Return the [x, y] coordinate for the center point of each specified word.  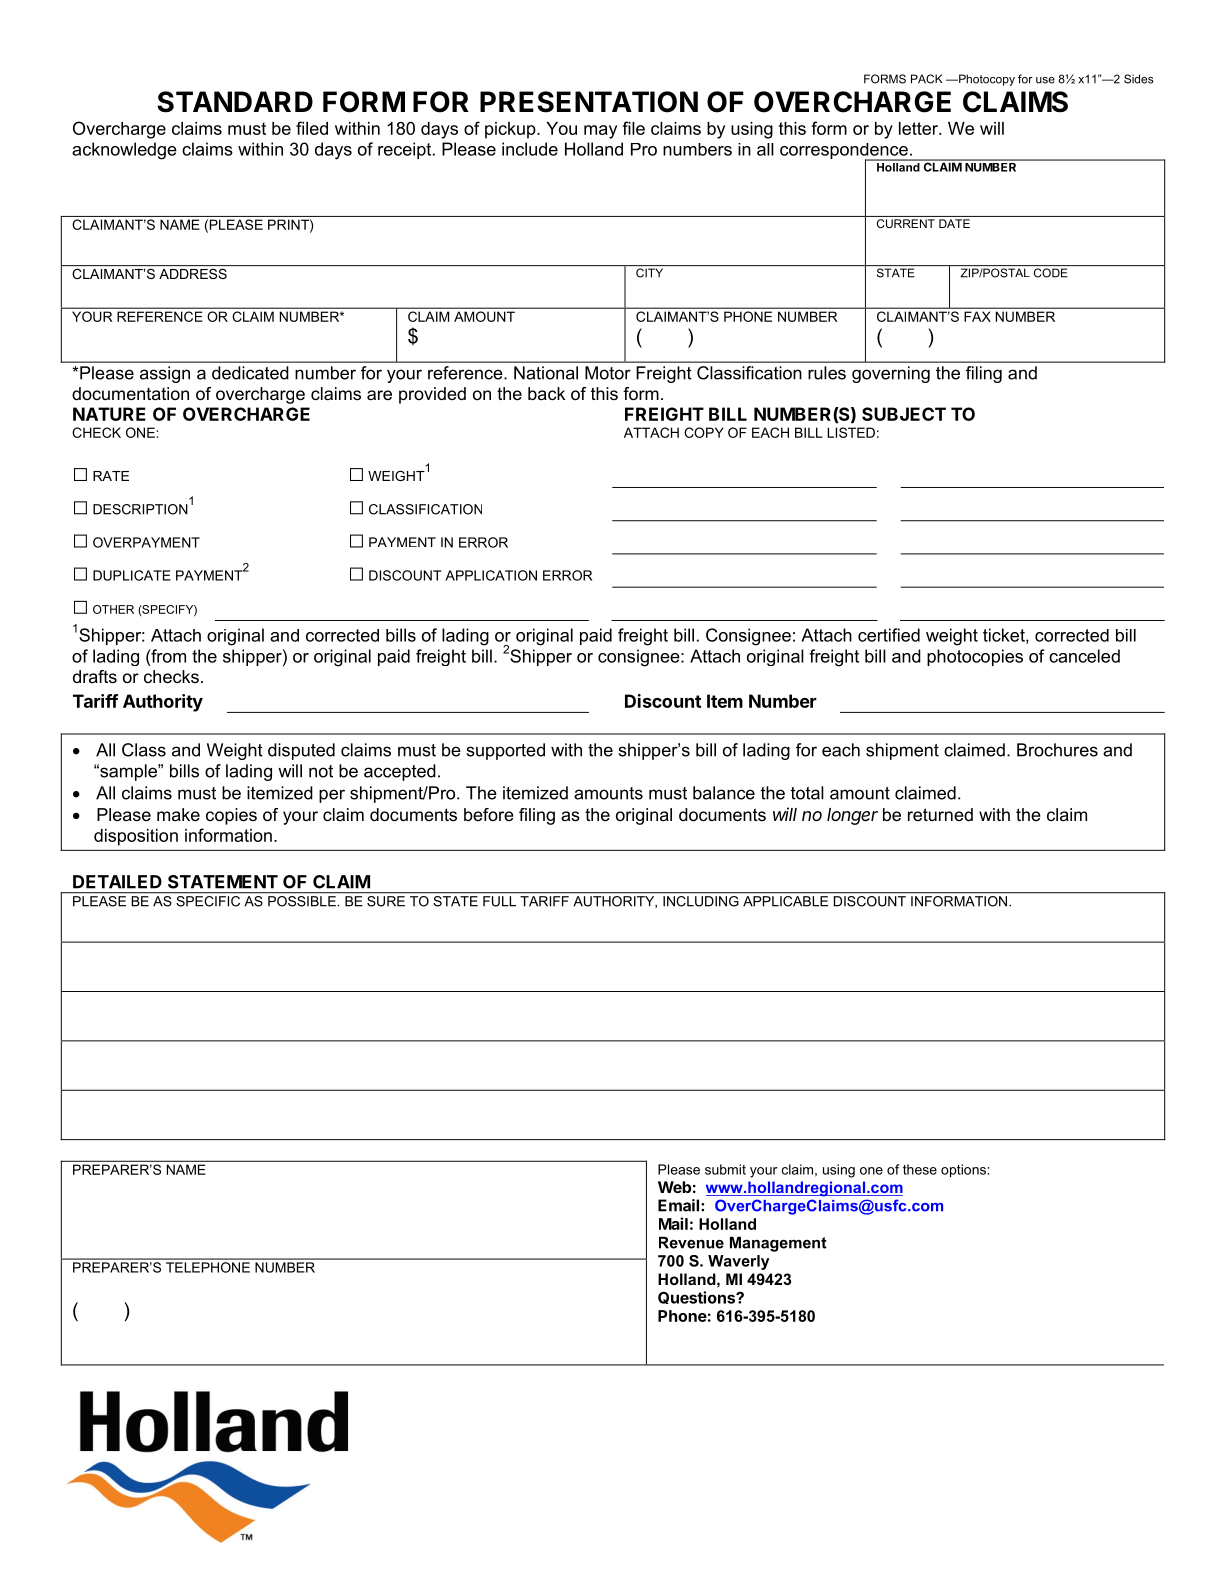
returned [940, 814]
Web [674, 1187]
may [600, 132]
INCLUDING [701, 900]
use [1045, 80]
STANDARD [235, 102]
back [546, 394]
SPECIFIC [208, 900]
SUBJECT [904, 414]
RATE [111, 476]
